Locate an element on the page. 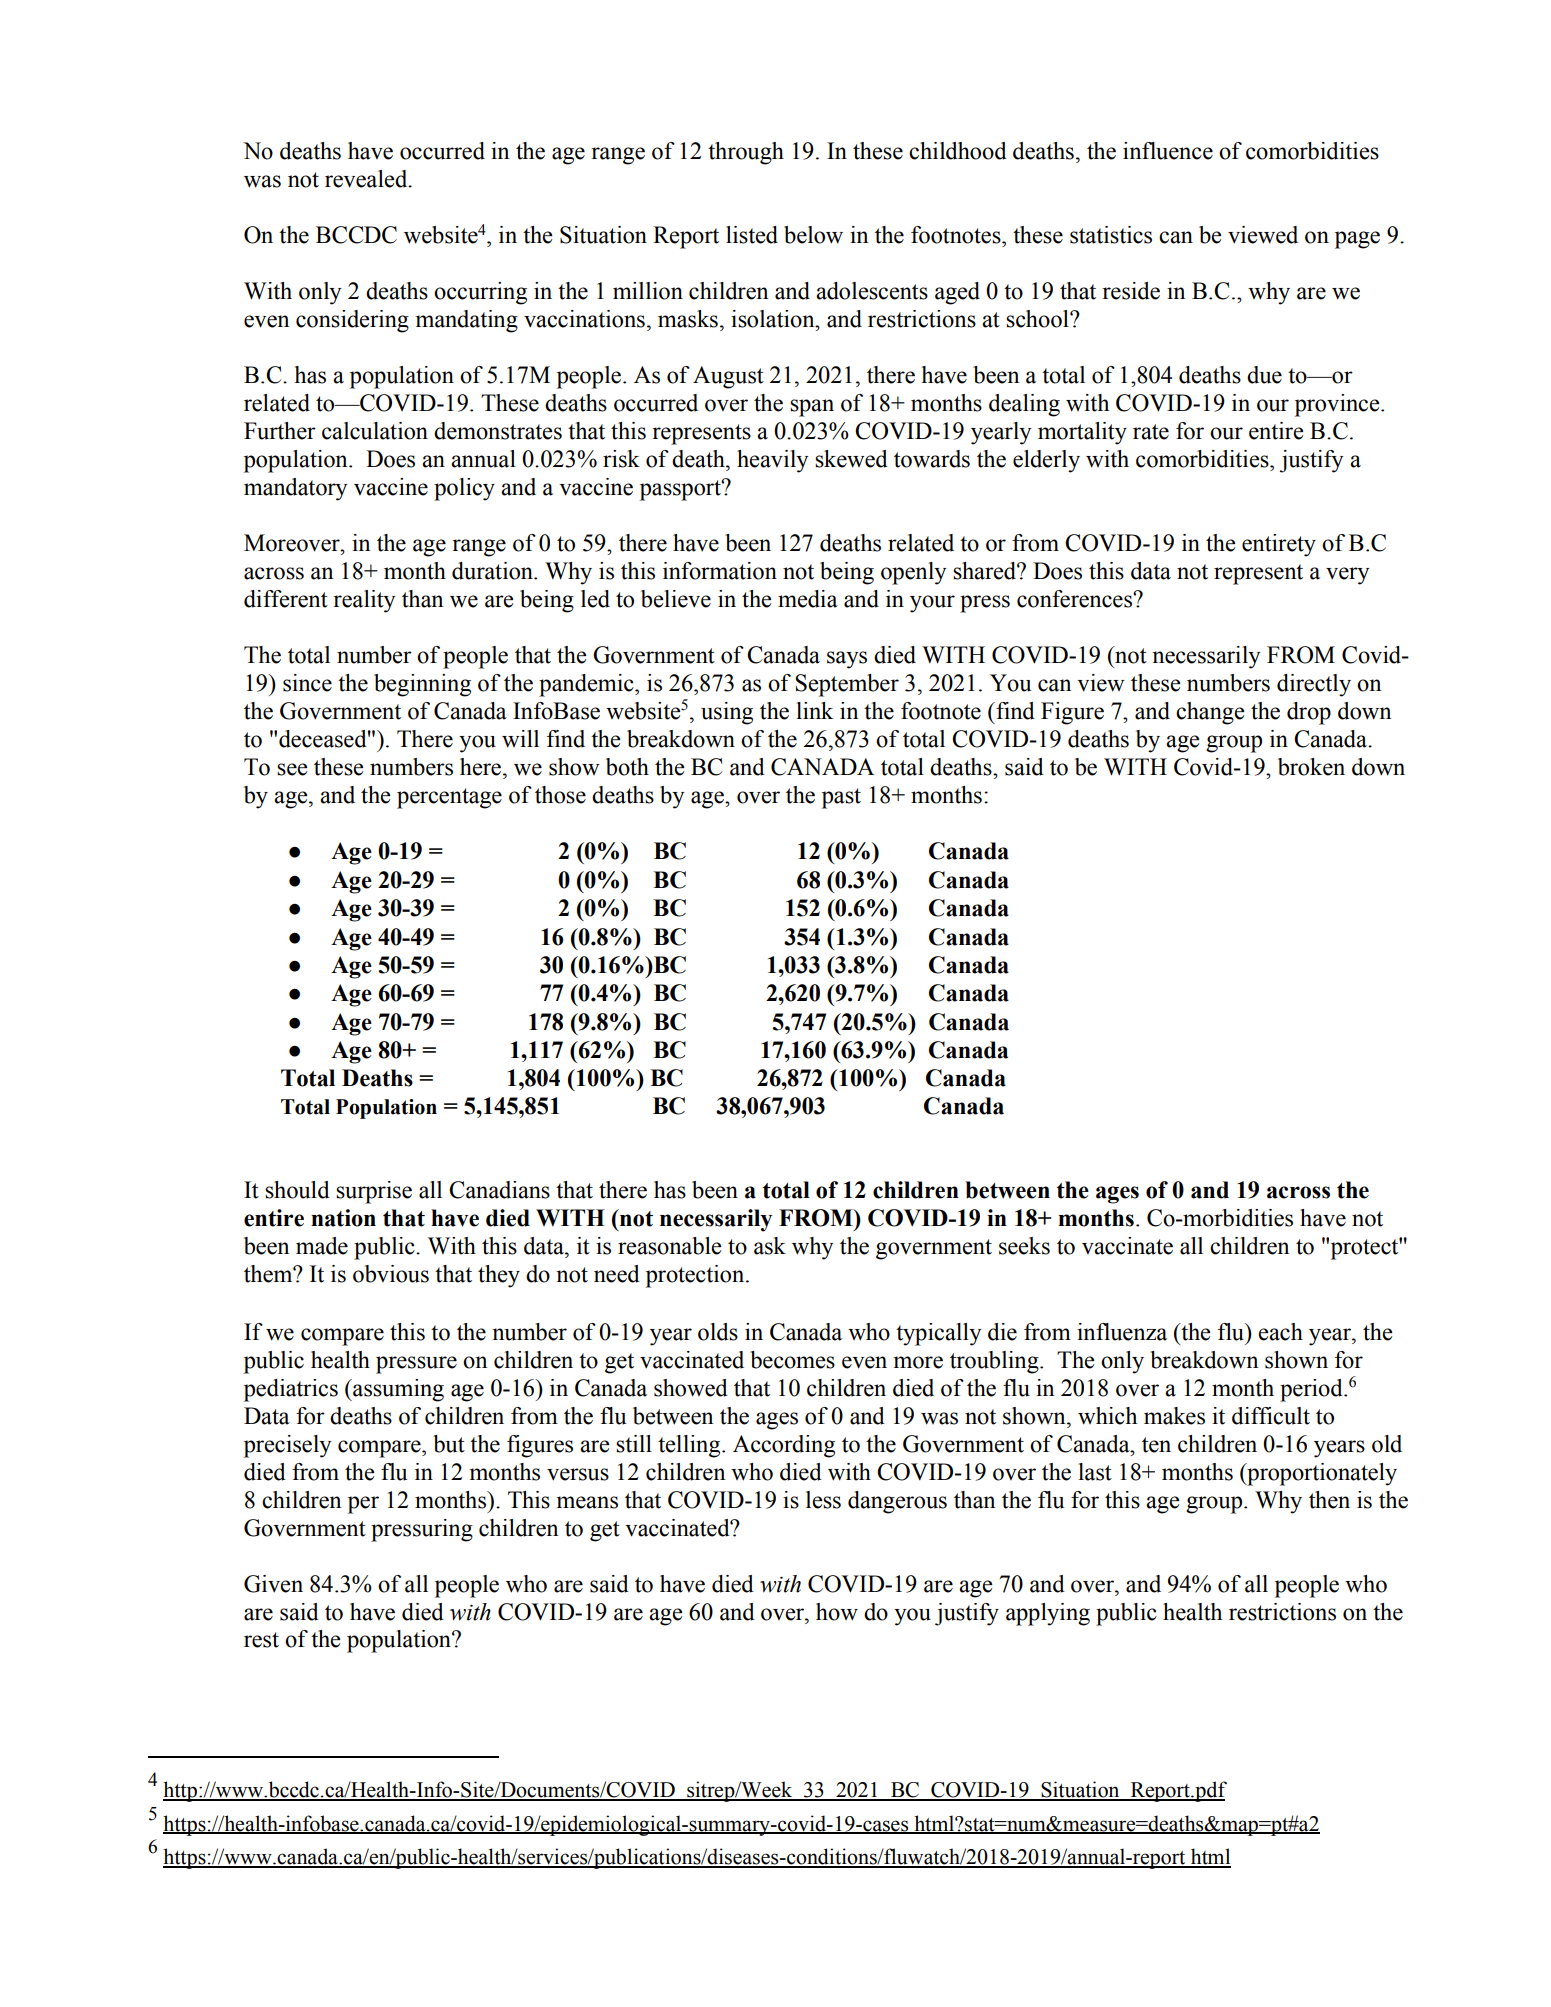  below is located at coordinates (813, 235).
